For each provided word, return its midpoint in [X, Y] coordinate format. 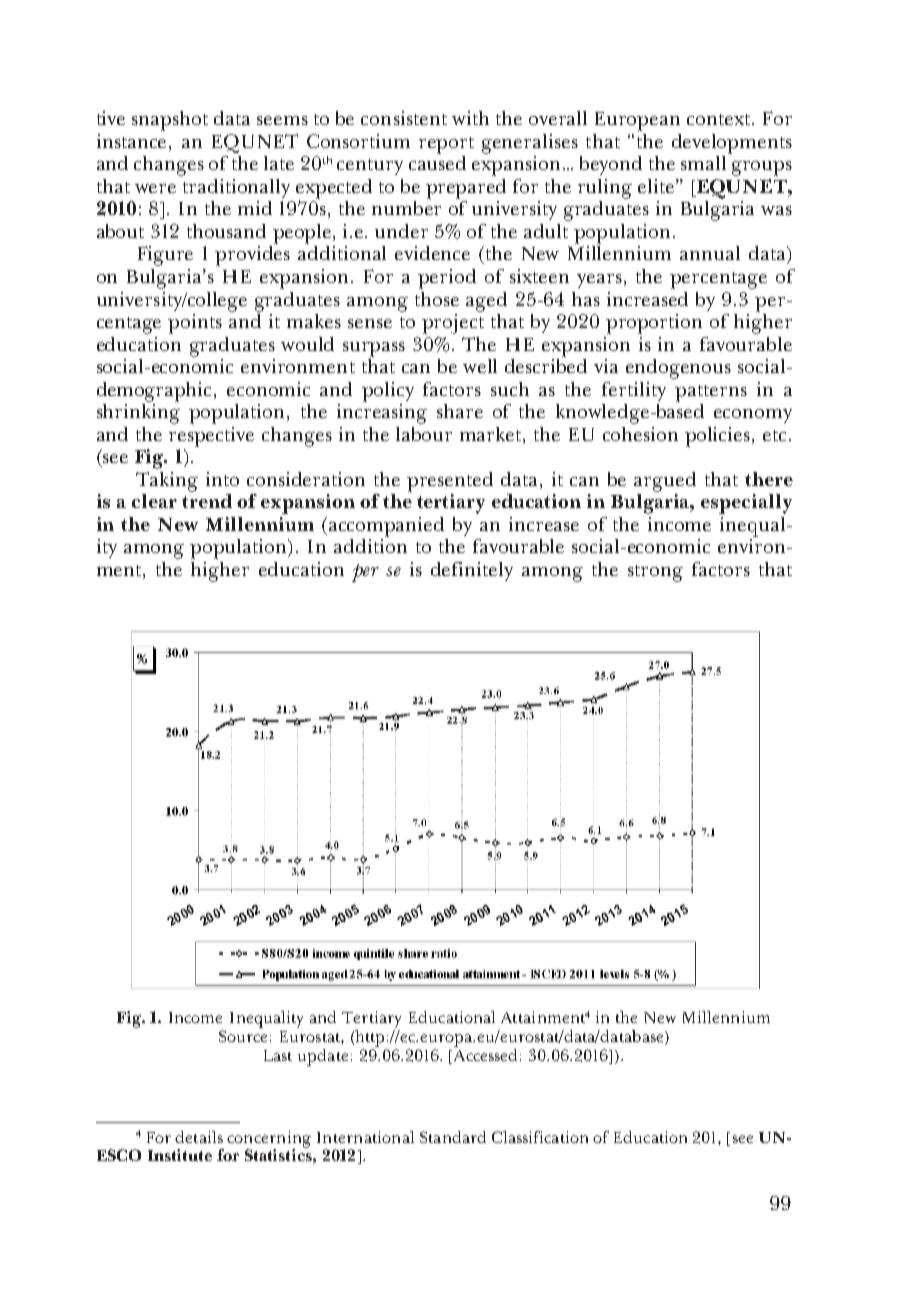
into [222, 479]
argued [665, 482]
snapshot [170, 121]
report [446, 145]
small [705, 161]
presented [450, 482]
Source [243, 1036]
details [199, 1137]
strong [655, 573]
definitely [472, 571]
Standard [453, 1137]
